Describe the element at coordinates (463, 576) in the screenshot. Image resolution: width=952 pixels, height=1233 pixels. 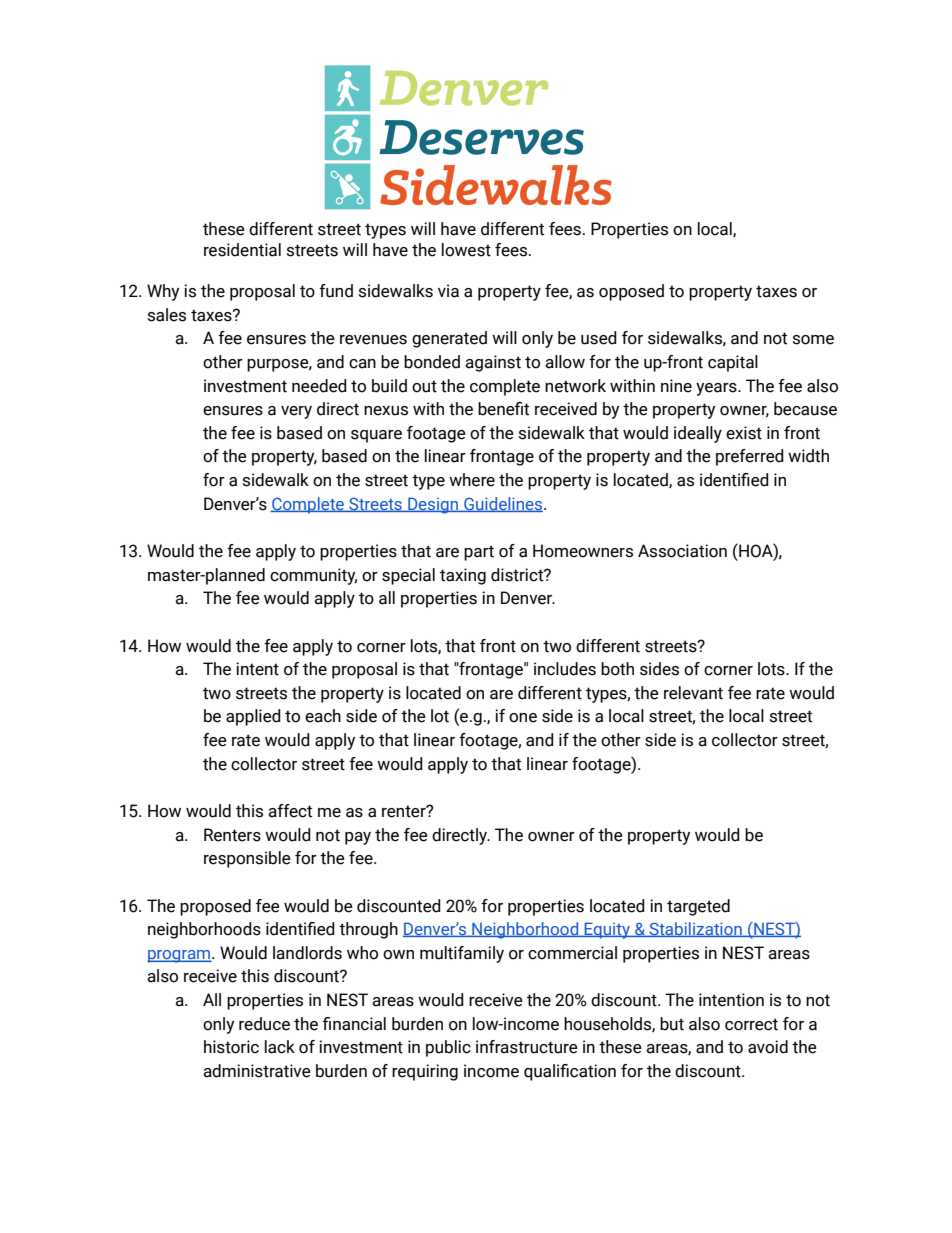
I see `taxing` at that location.
